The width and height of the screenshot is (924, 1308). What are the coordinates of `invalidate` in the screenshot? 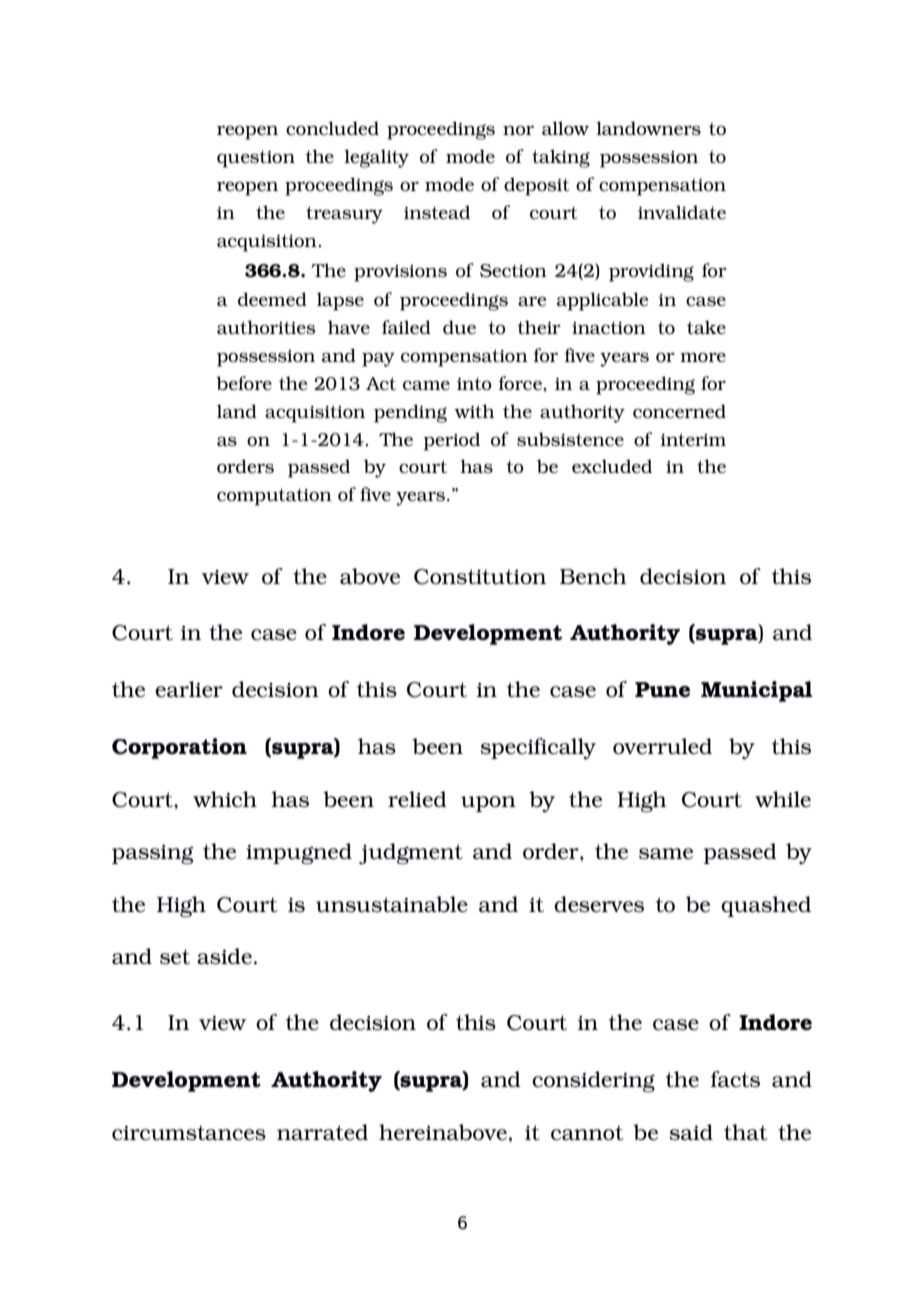 It's located at (682, 212).
